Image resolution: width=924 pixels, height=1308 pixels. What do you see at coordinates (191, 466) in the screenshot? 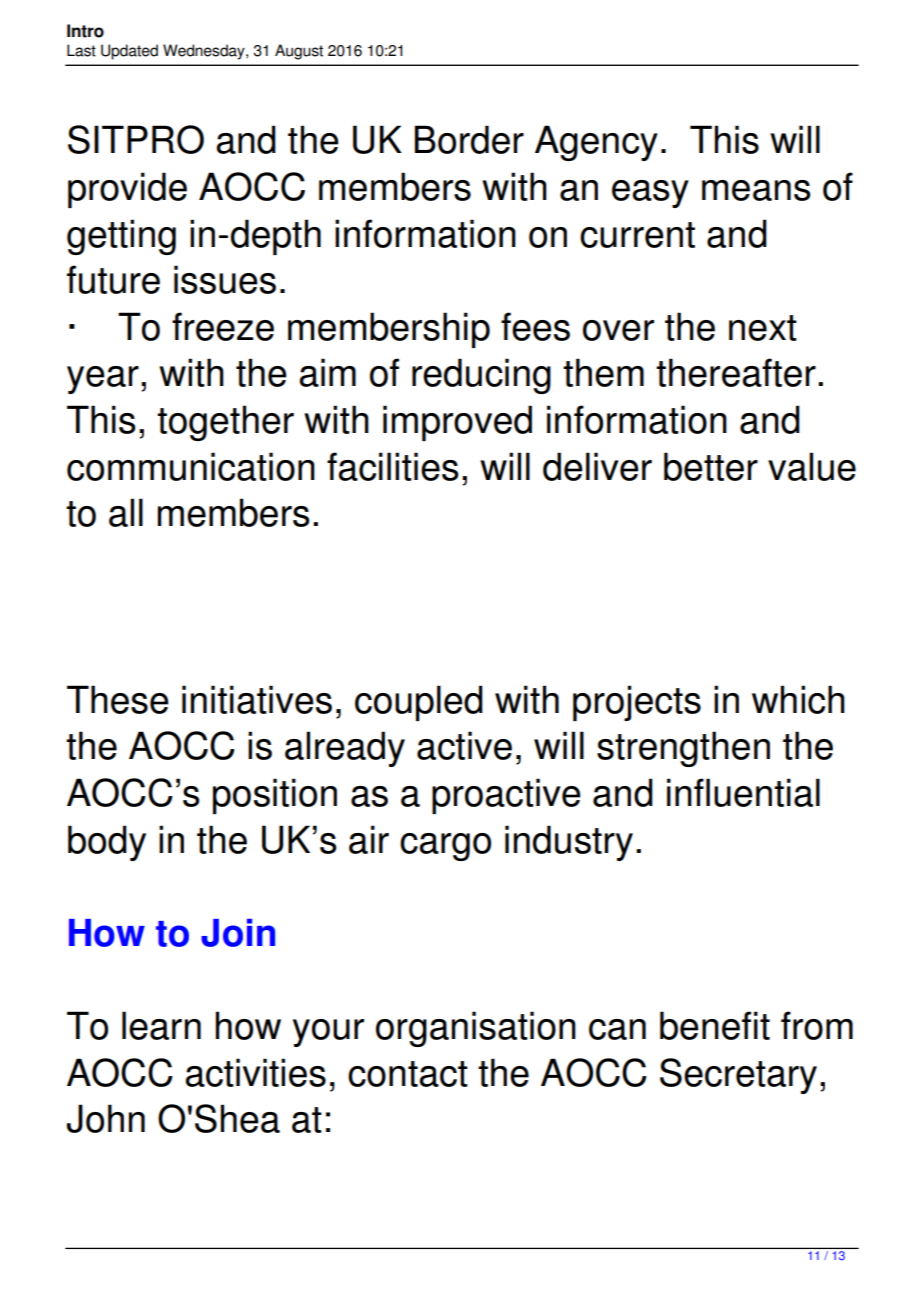
I see `communication` at bounding box center [191, 466].
